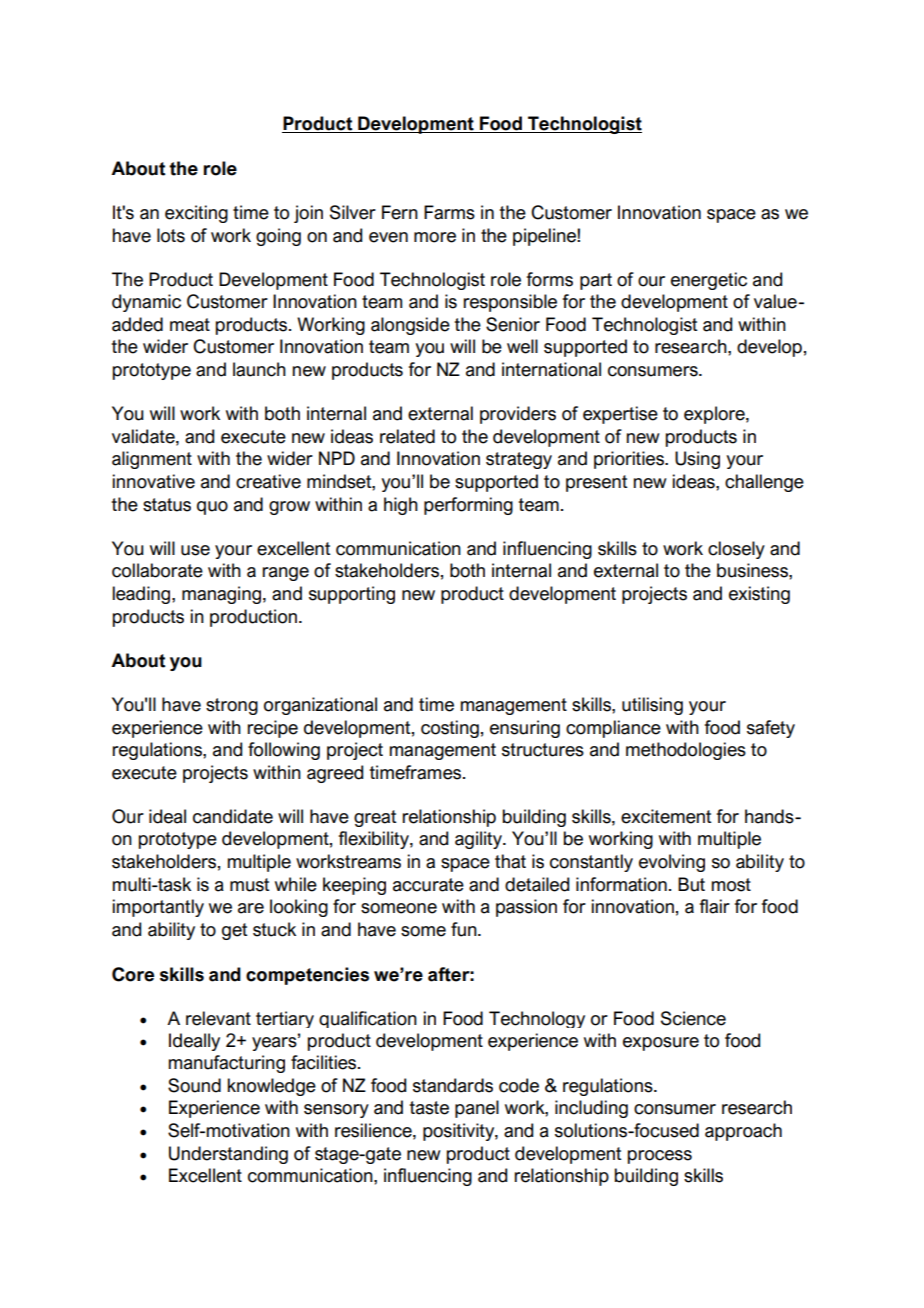 This image has width=924, height=1308. Describe the element at coordinates (759, 595) in the image. I see `existing` at that location.
